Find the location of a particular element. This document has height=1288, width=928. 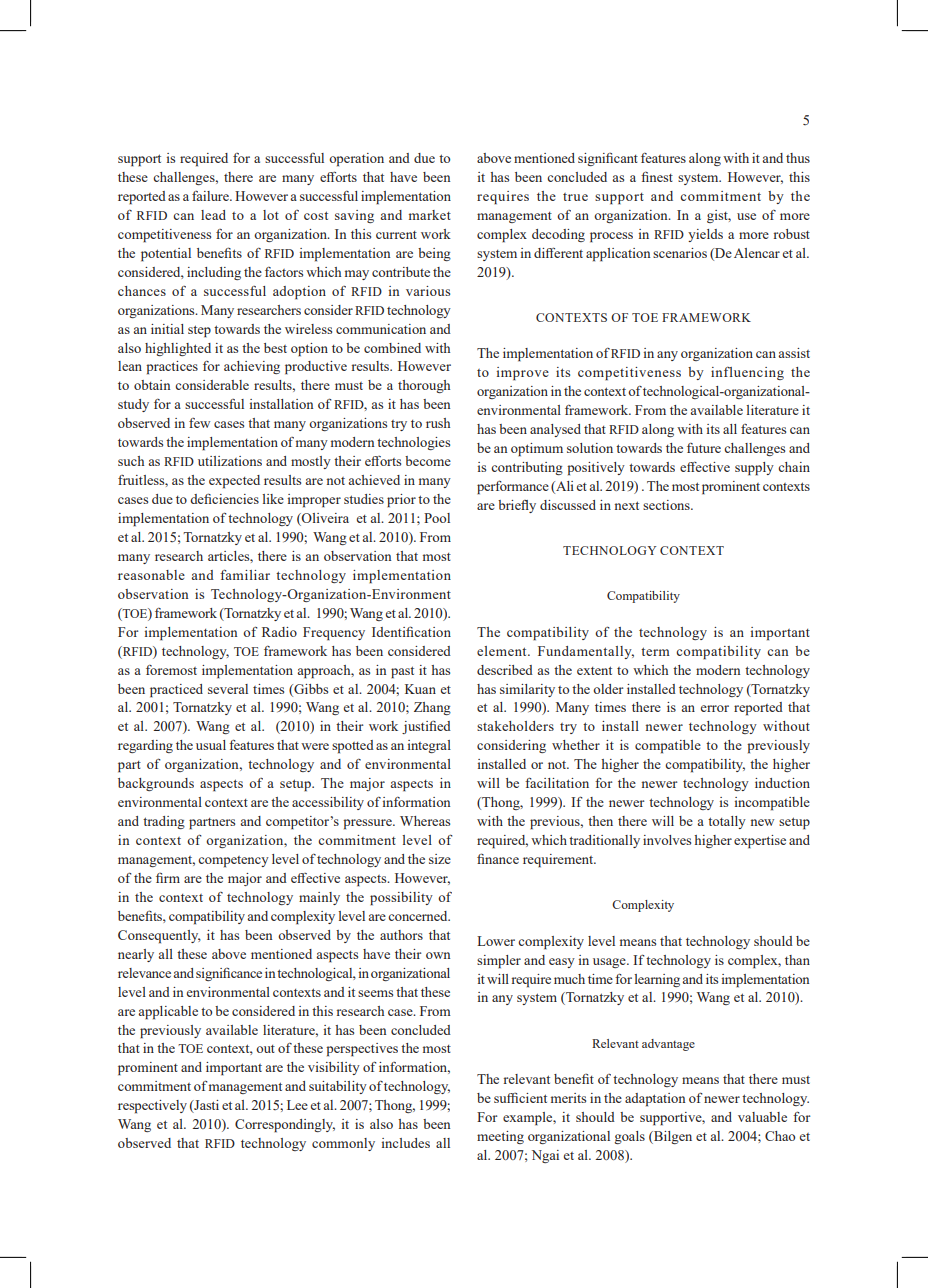

usual is located at coordinates (211, 745).
